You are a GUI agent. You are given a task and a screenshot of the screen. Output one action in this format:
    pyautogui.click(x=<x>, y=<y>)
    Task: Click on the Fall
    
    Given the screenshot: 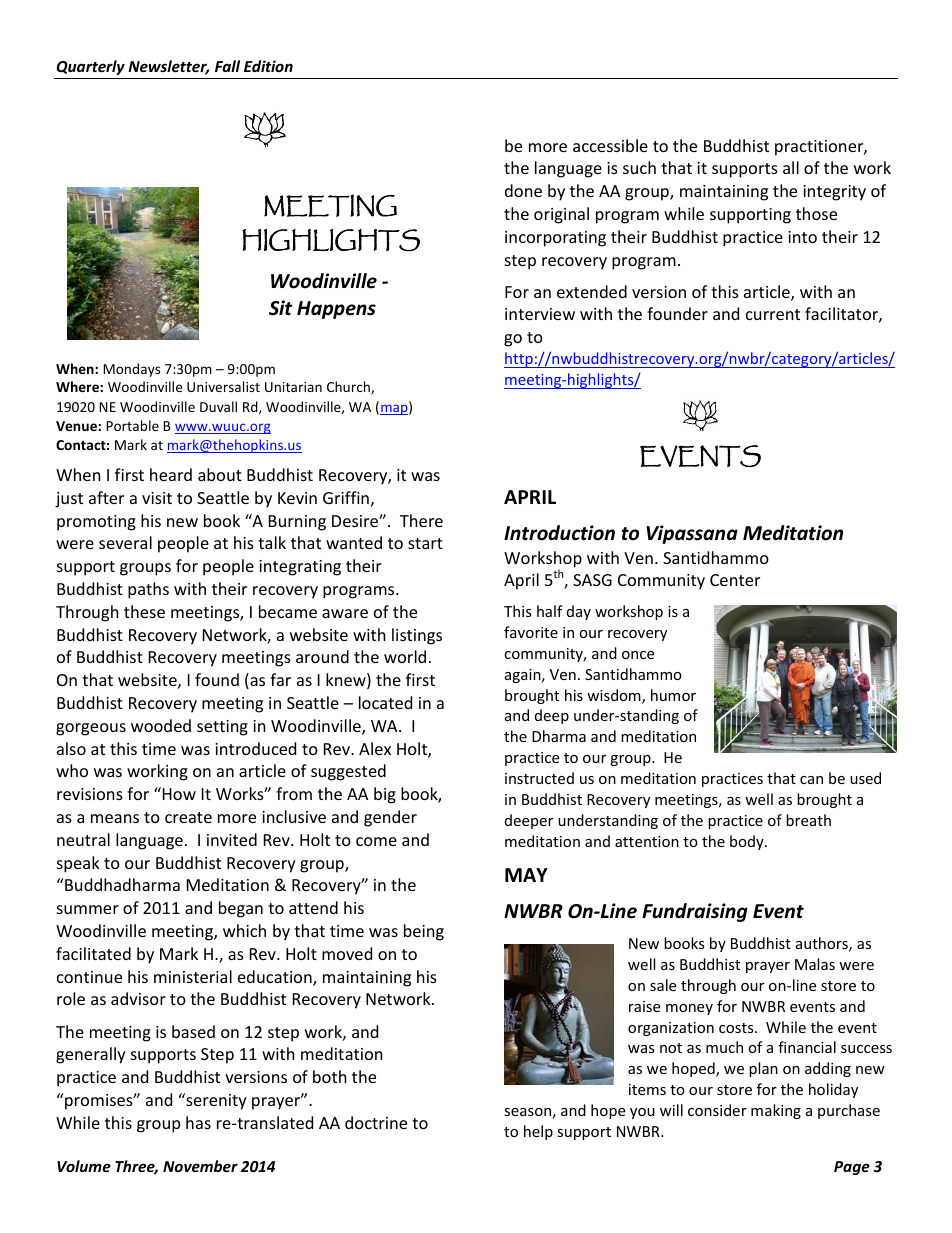 What is the action you would take?
    pyautogui.click(x=227, y=66)
